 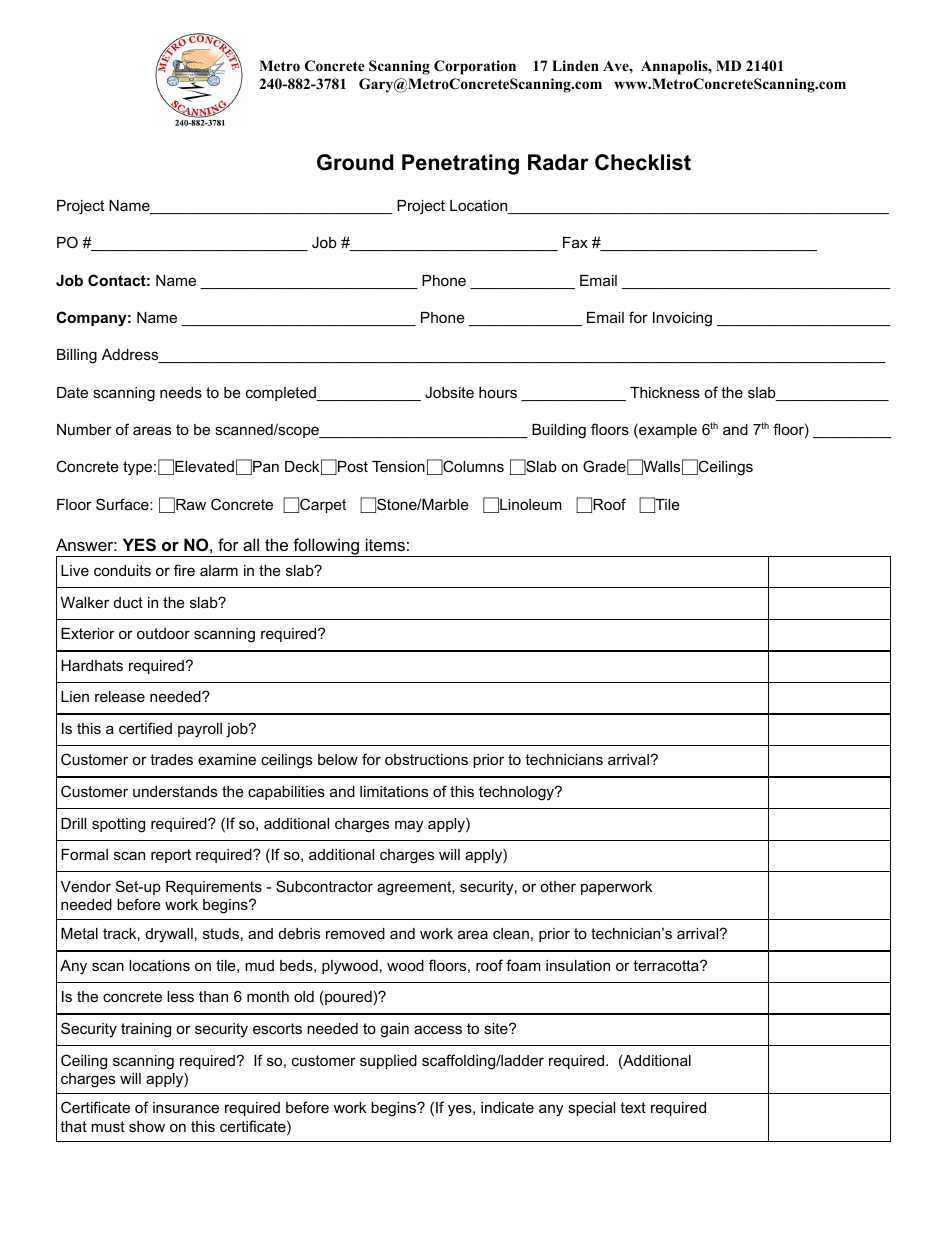 I want to click on Linden, so click(x=575, y=65).
